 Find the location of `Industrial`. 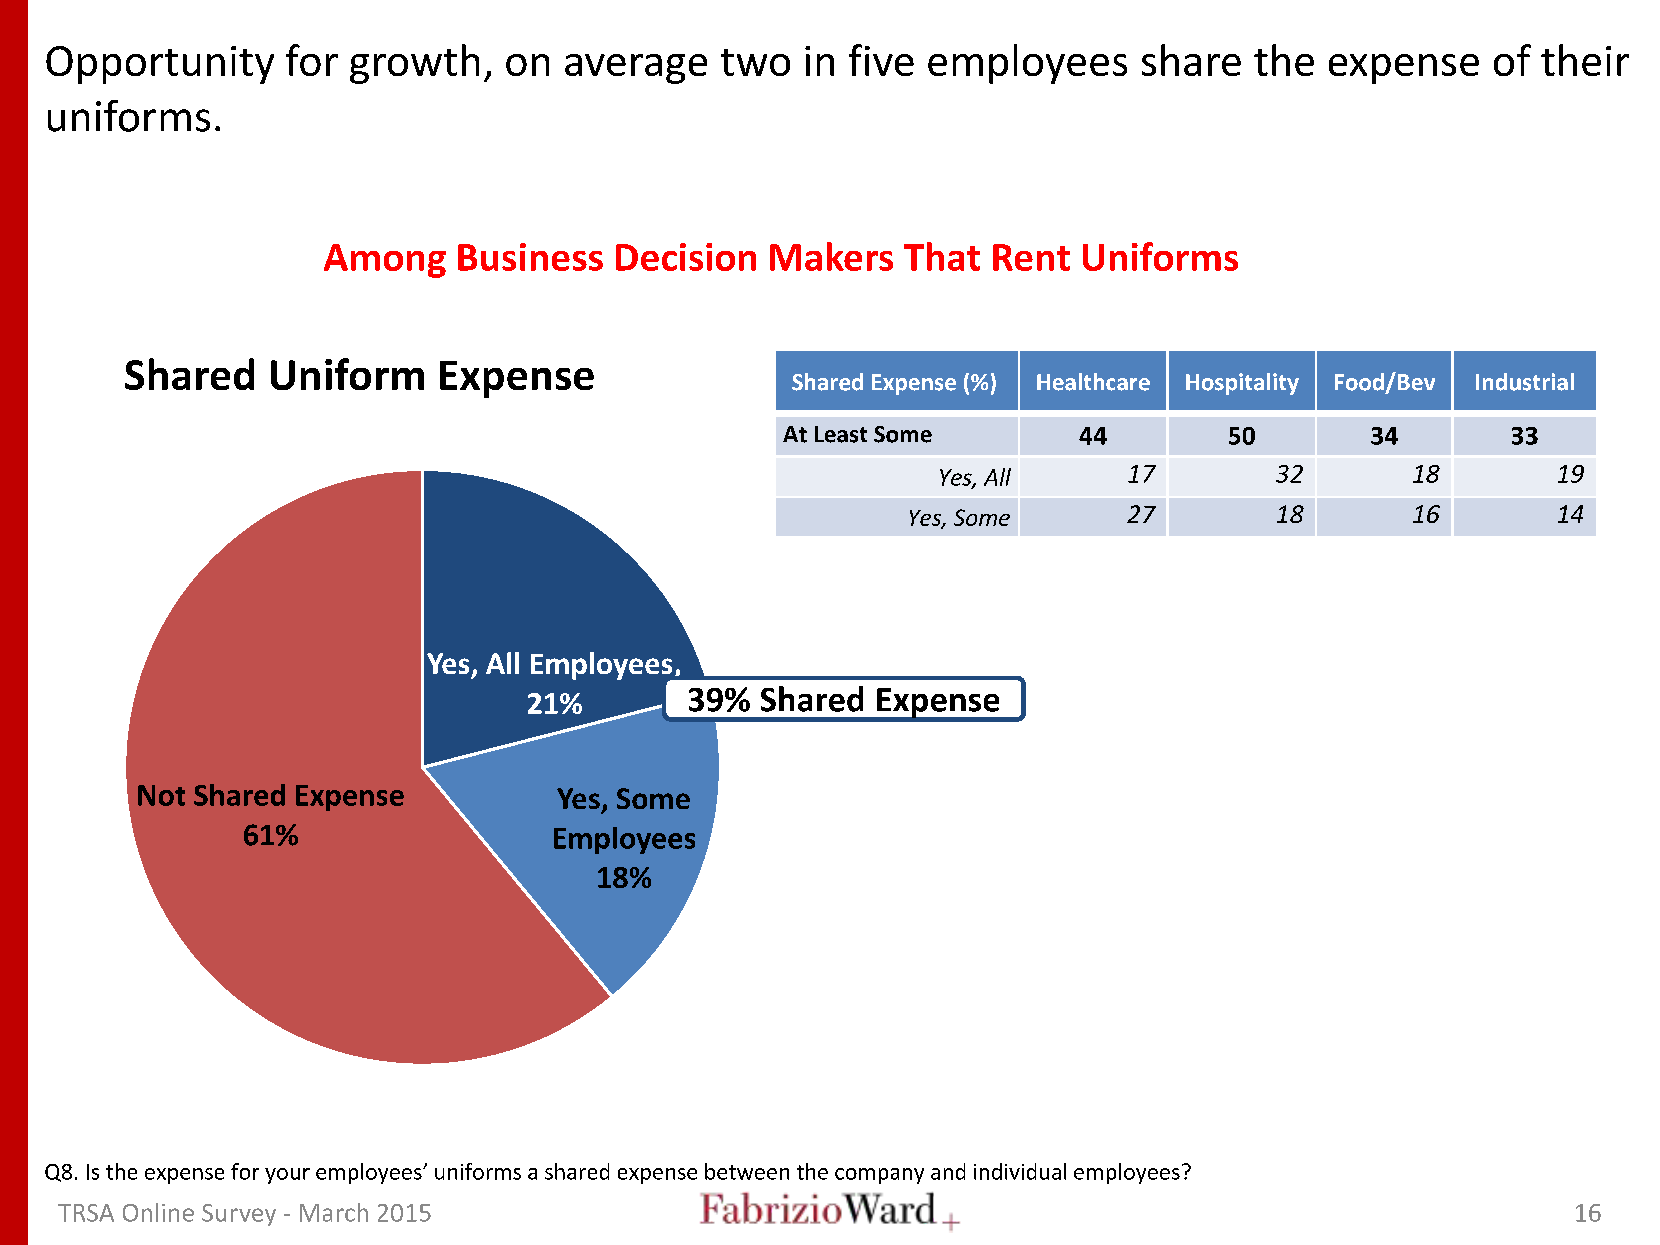

Industrial is located at coordinates (1525, 382).
